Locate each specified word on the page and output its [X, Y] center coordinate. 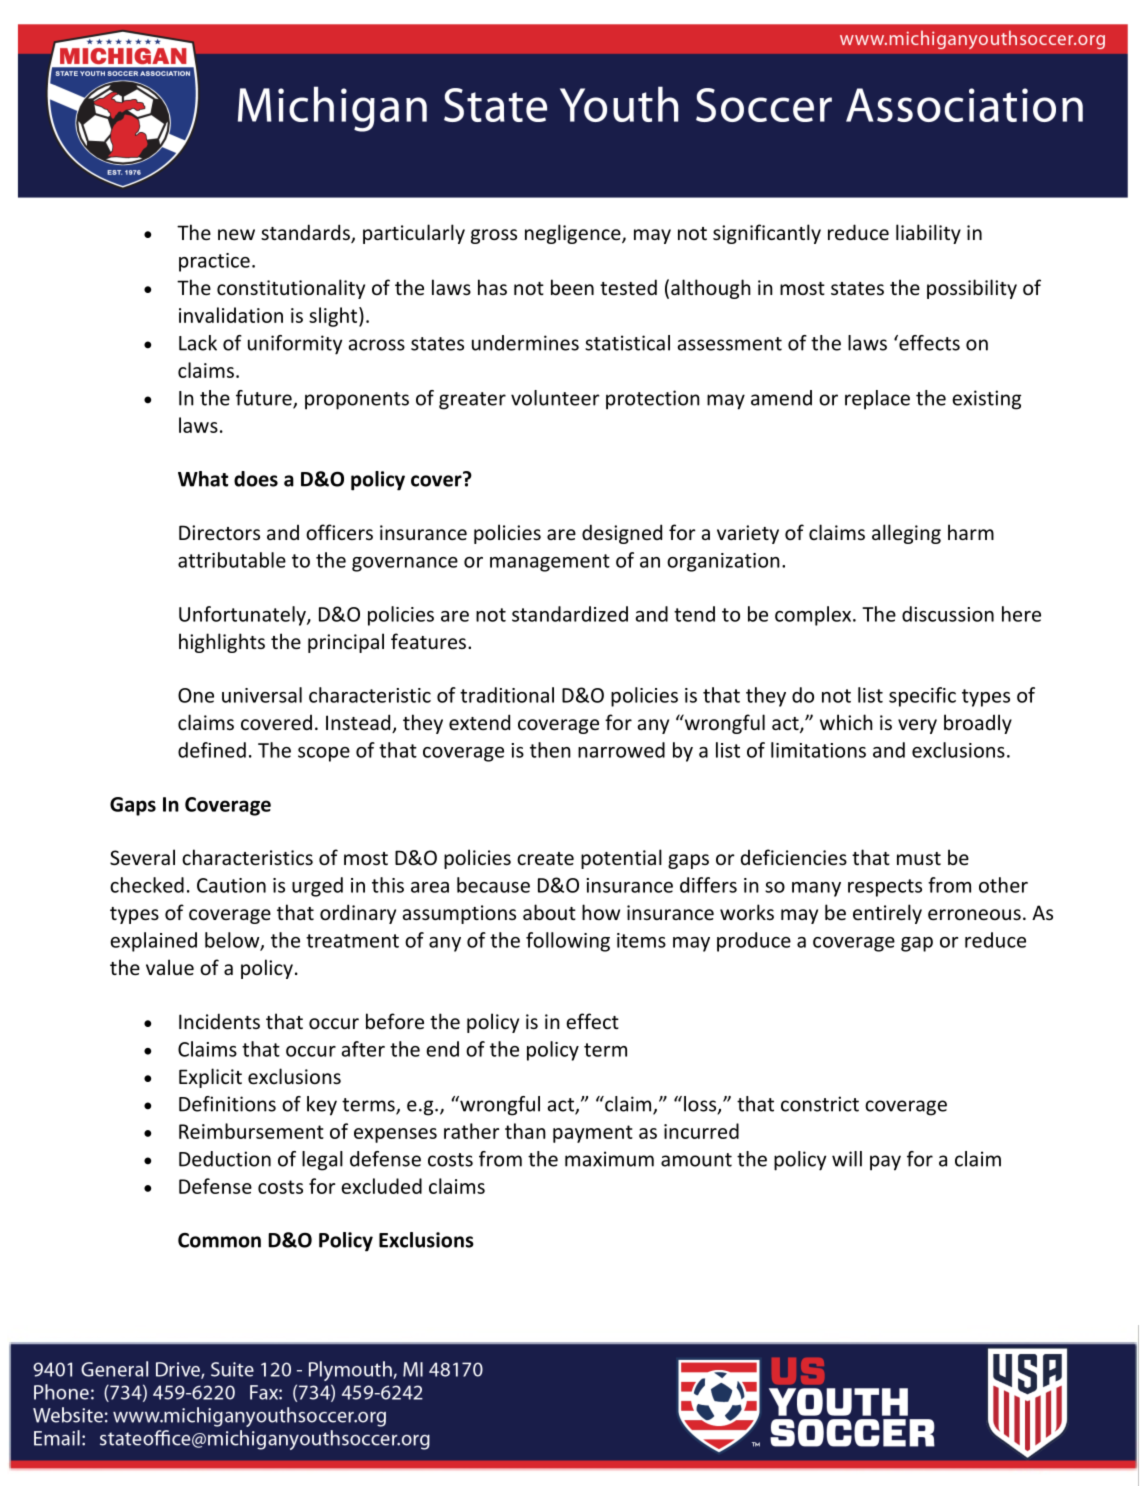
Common [219, 1240]
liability [928, 234]
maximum [609, 1159]
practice [214, 262]
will [847, 1159]
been [572, 287]
